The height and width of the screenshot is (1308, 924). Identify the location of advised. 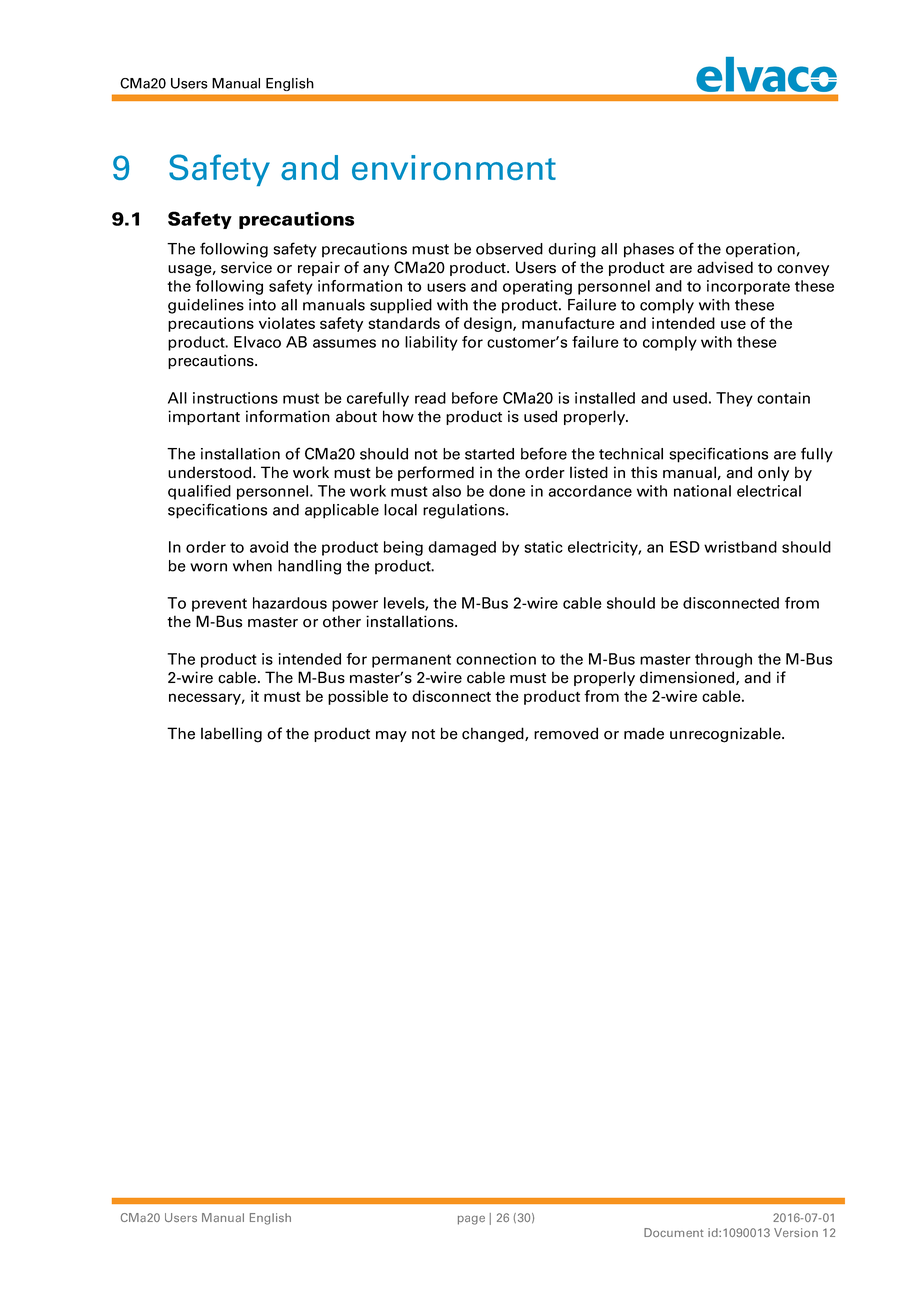
(725, 267).
